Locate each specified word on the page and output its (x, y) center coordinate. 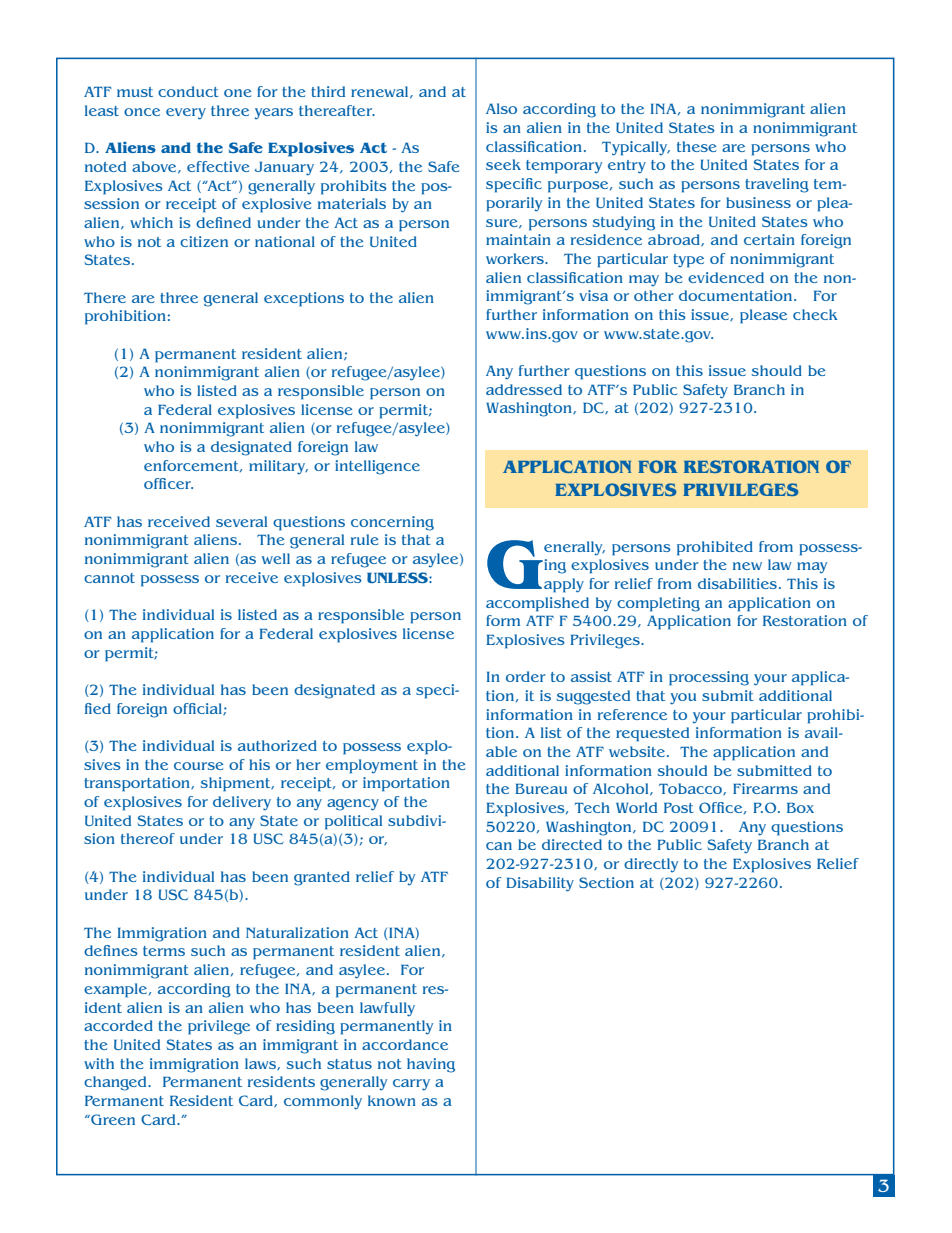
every (186, 114)
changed (116, 1083)
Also (501, 108)
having (431, 1065)
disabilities (737, 583)
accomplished (537, 604)
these (696, 146)
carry (411, 1084)
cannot (109, 578)
